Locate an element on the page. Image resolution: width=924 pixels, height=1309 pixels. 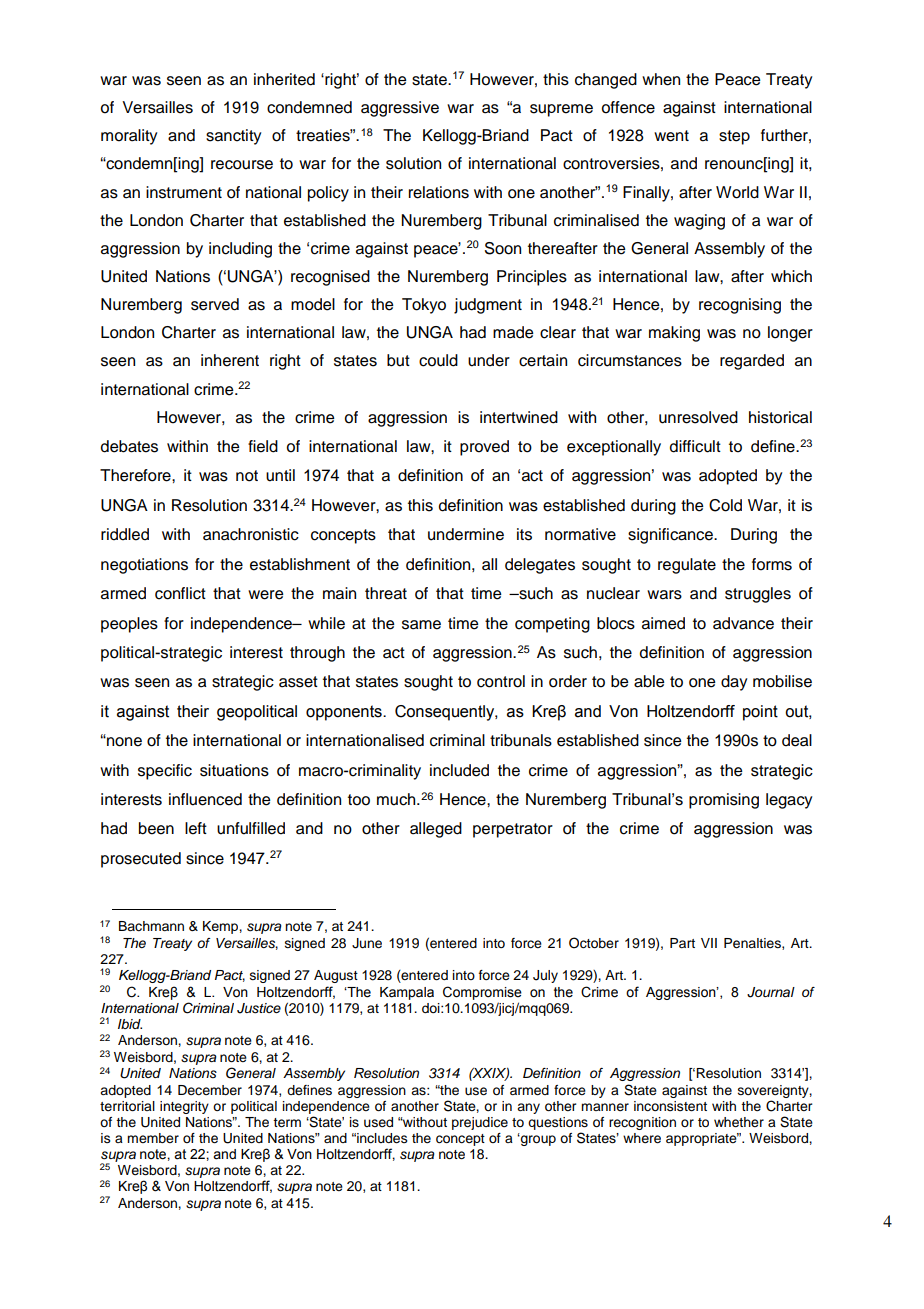
prejudice is located at coordinates (480, 1123).
